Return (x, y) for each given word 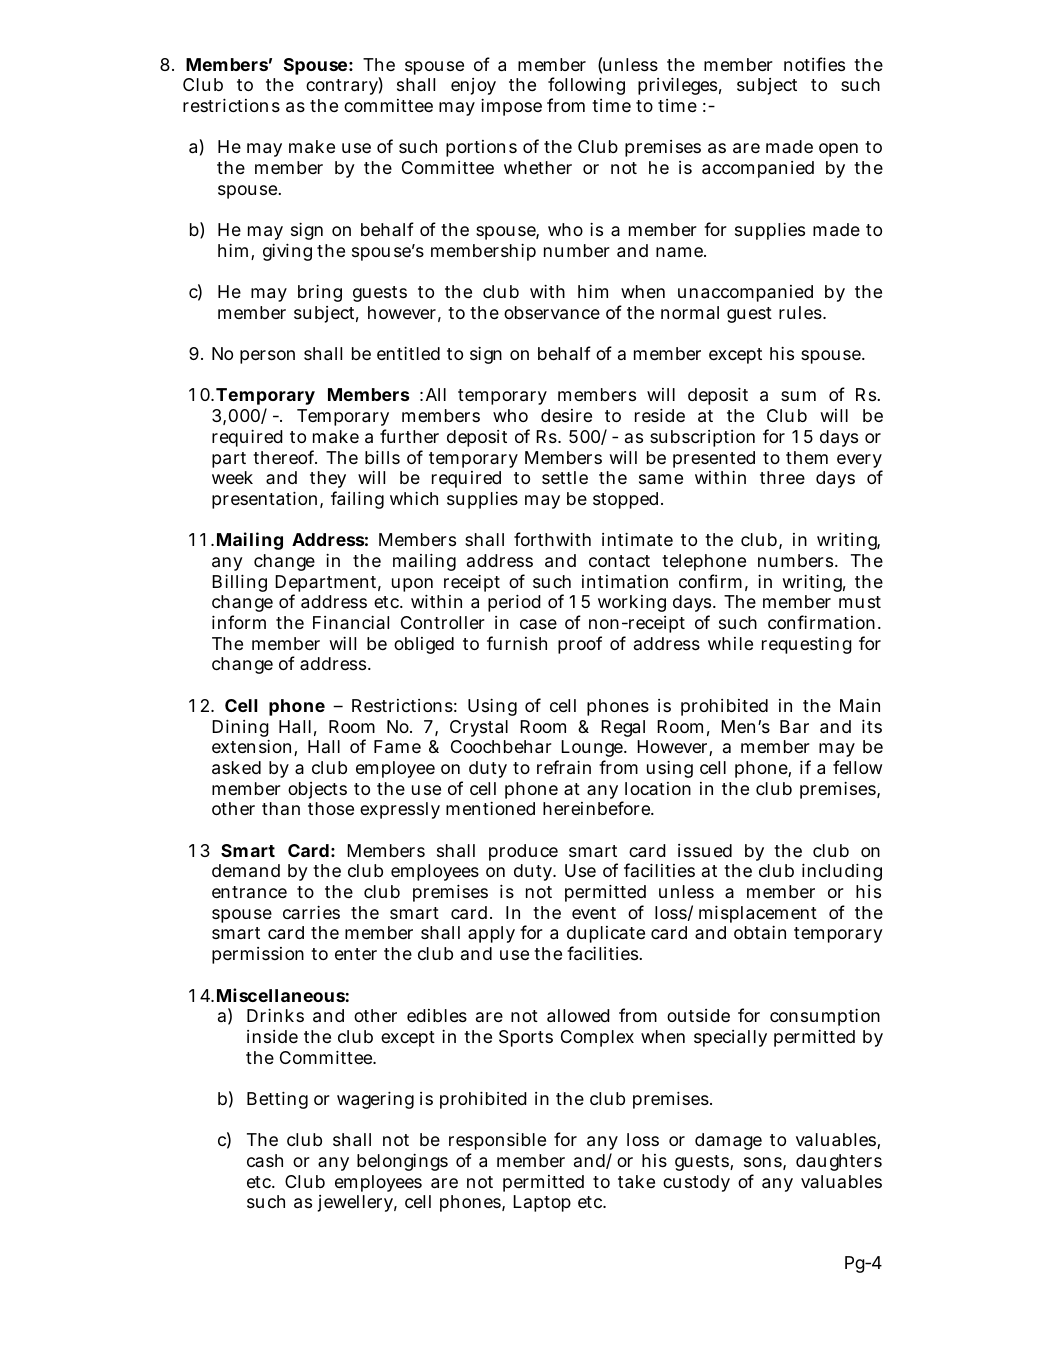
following (586, 86)
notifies (814, 64)
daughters (839, 1162)
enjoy (473, 86)
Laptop (542, 1203)
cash (265, 1160)
